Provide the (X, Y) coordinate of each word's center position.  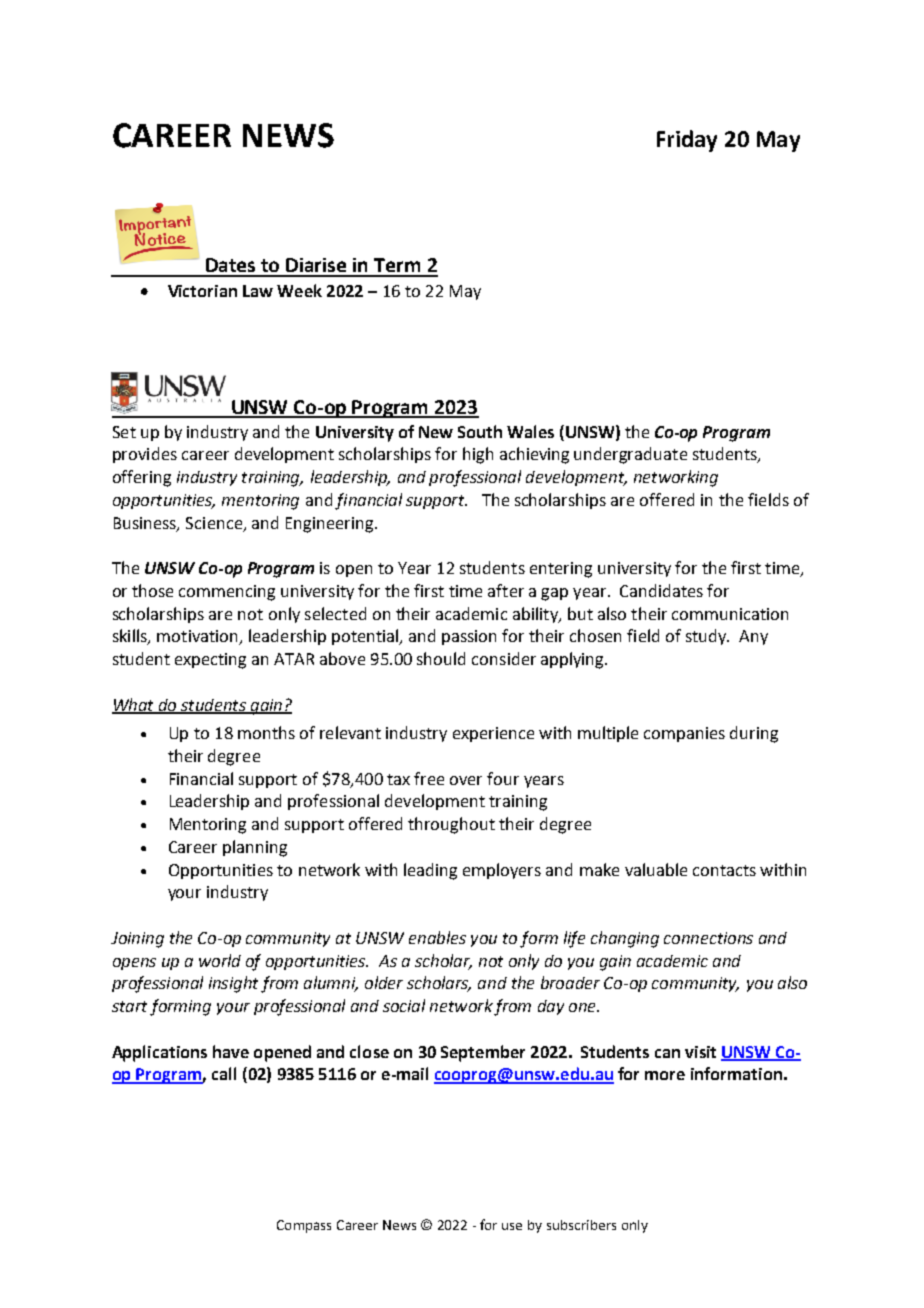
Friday (687, 141)
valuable (656, 869)
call (224, 1073)
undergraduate (630, 455)
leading (430, 871)
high (478, 455)
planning (255, 848)
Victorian (202, 291)
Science (214, 523)
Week (299, 290)
